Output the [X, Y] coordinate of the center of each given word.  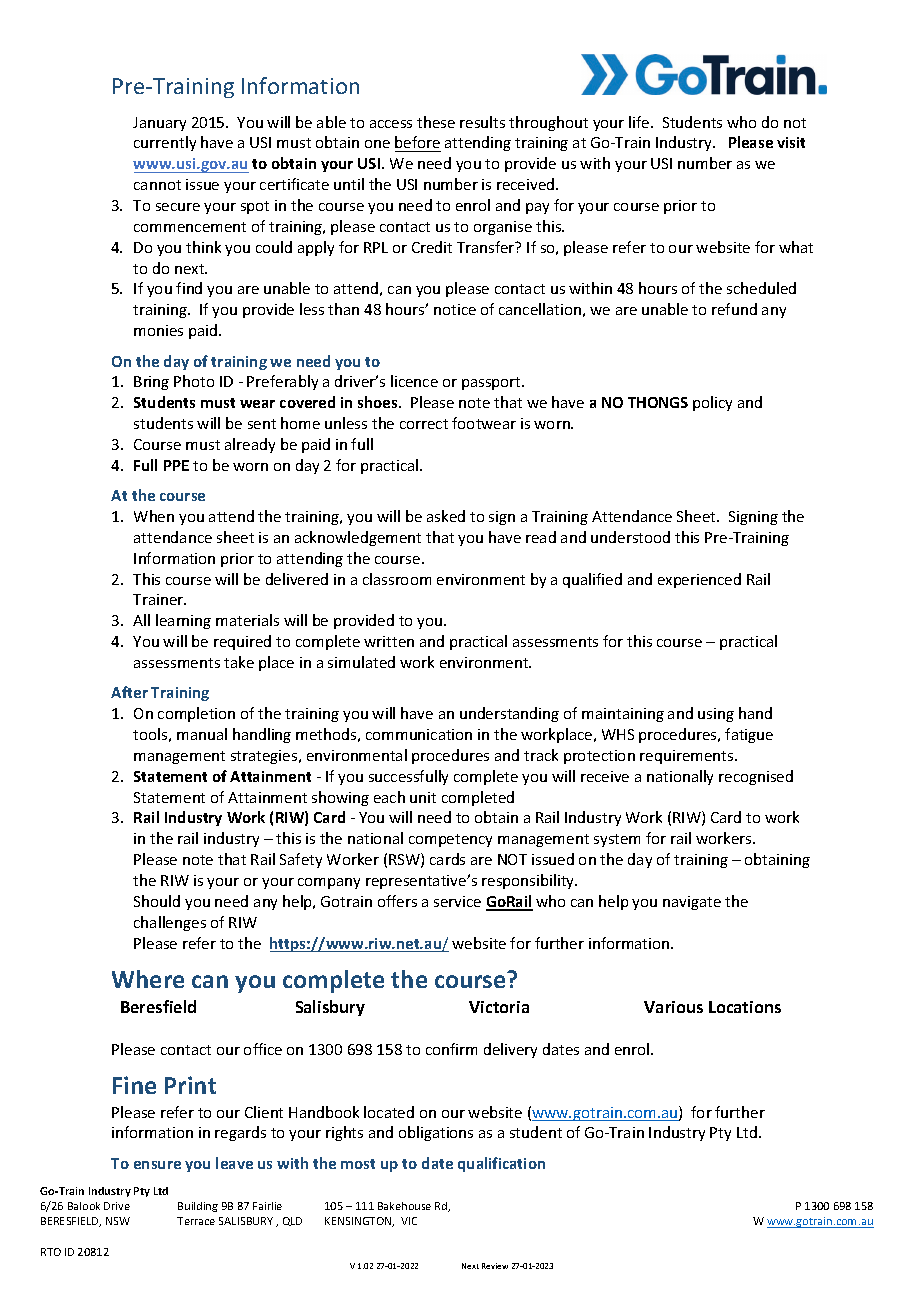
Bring [151, 383]
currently [165, 143]
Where [148, 979]
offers [397, 901]
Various [673, 1007]
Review [495, 1266]
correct [424, 424]
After [129, 692]
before [418, 144]
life [640, 122]
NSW [118, 1221]
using [716, 715]
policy [712, 403]
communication [419, 734]
